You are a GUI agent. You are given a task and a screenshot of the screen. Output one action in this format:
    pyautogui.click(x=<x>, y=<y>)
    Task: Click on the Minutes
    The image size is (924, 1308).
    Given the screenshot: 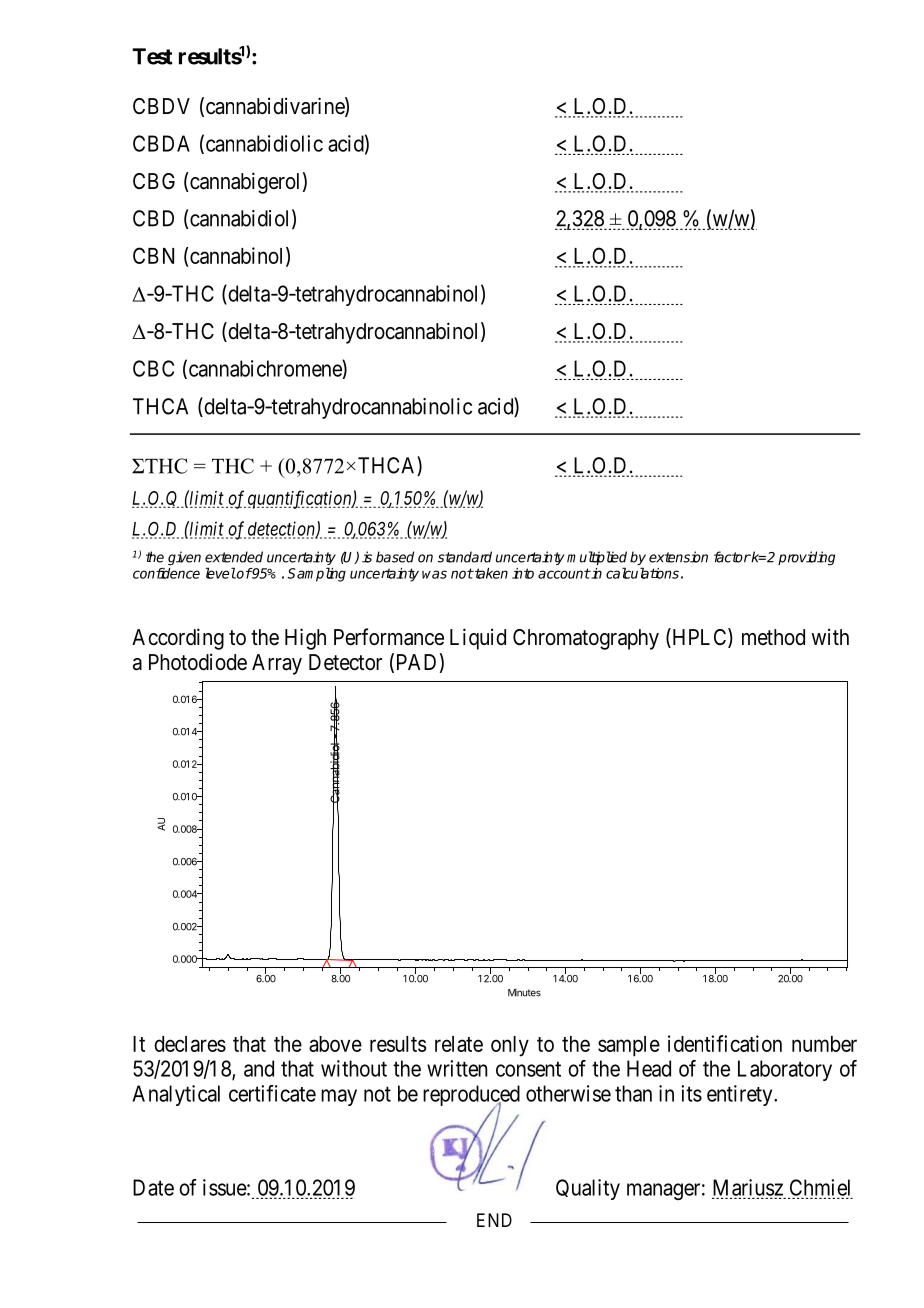 What is the action you would take?
    pyautogui.click(x=524, y=993)
